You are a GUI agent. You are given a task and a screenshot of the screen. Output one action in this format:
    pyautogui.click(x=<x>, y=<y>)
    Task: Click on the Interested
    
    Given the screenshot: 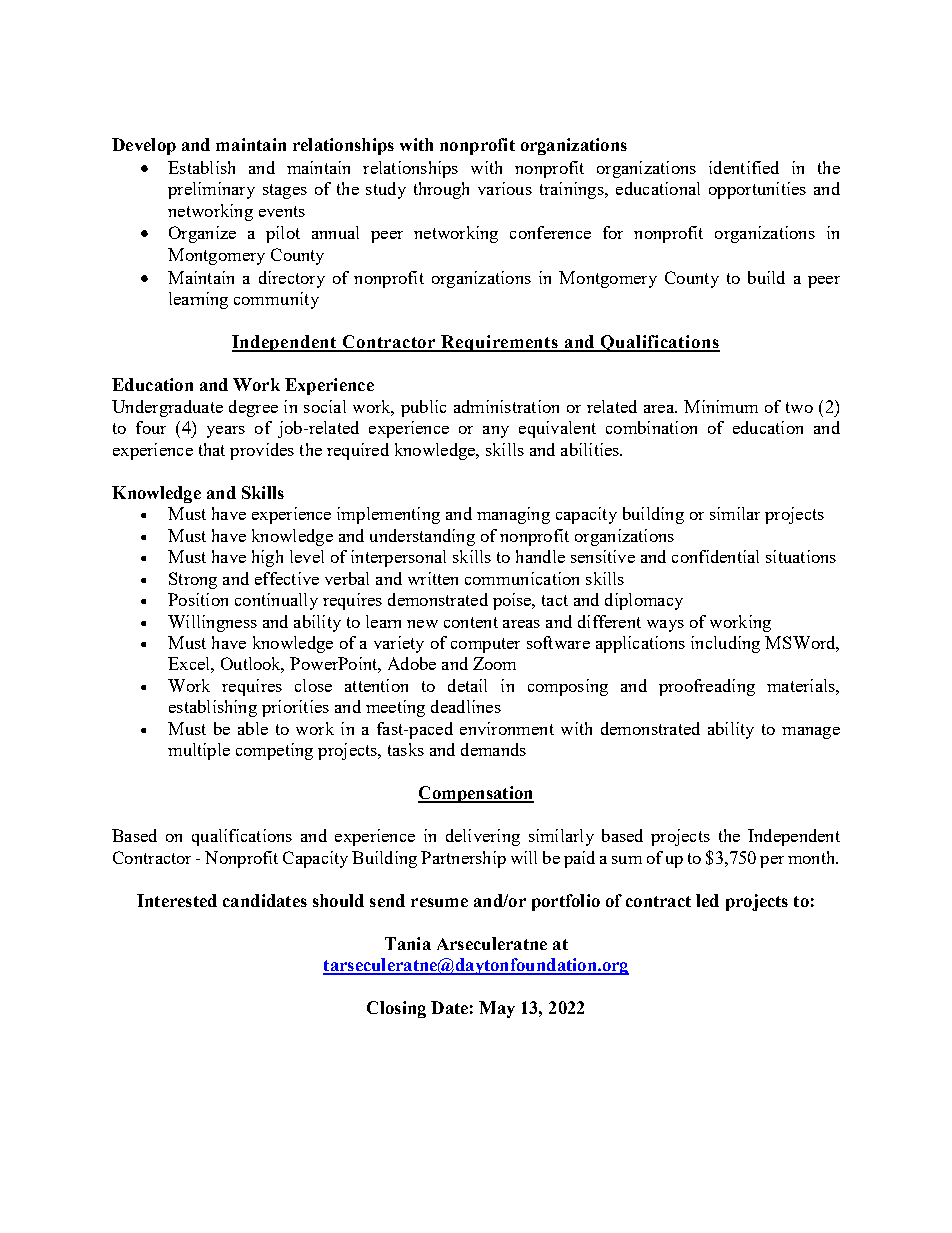 What is the action you would take?
    pyautogui.click(x=177, y=900)
